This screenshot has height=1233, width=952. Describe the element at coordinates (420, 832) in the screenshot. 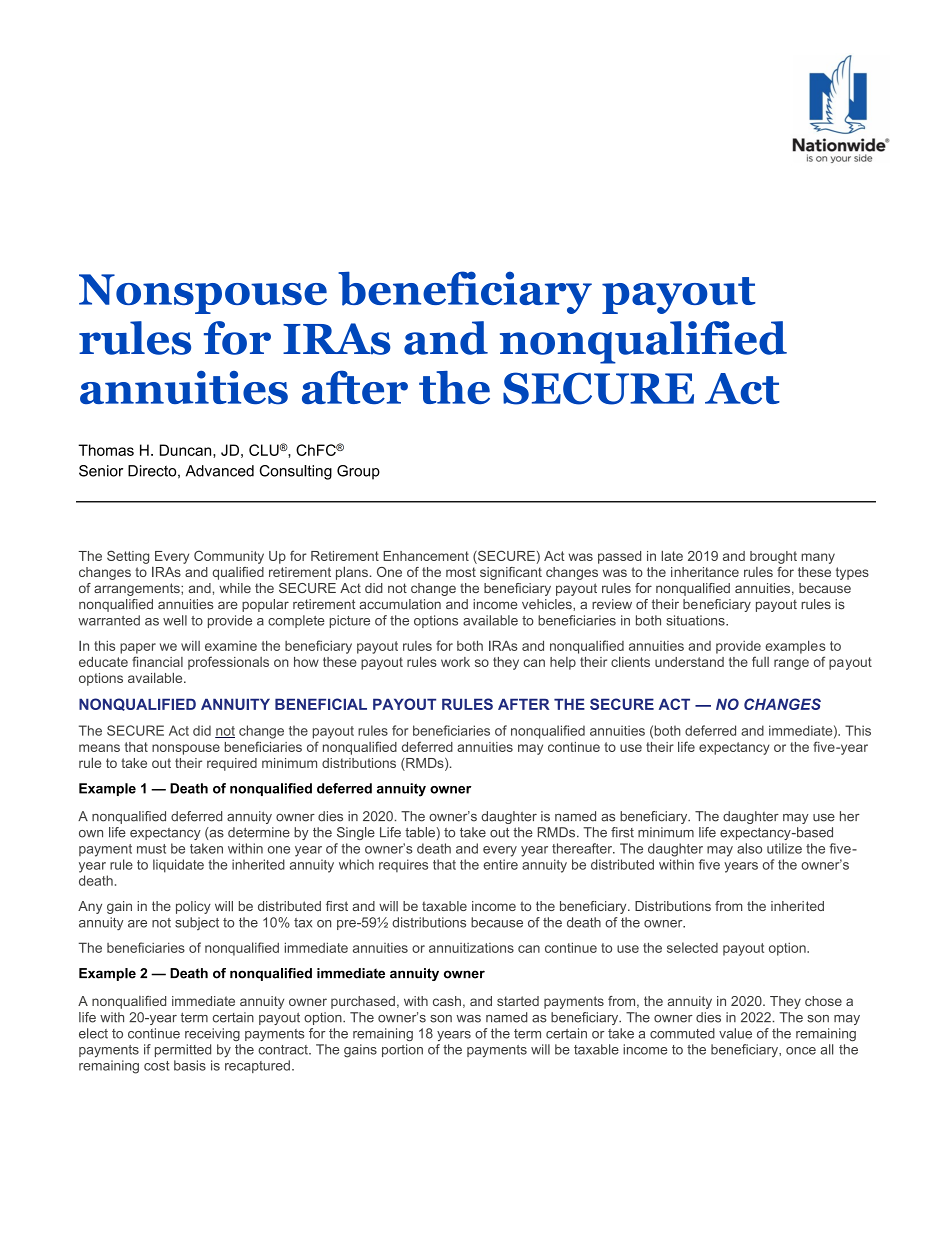

I see `table` at that location.
